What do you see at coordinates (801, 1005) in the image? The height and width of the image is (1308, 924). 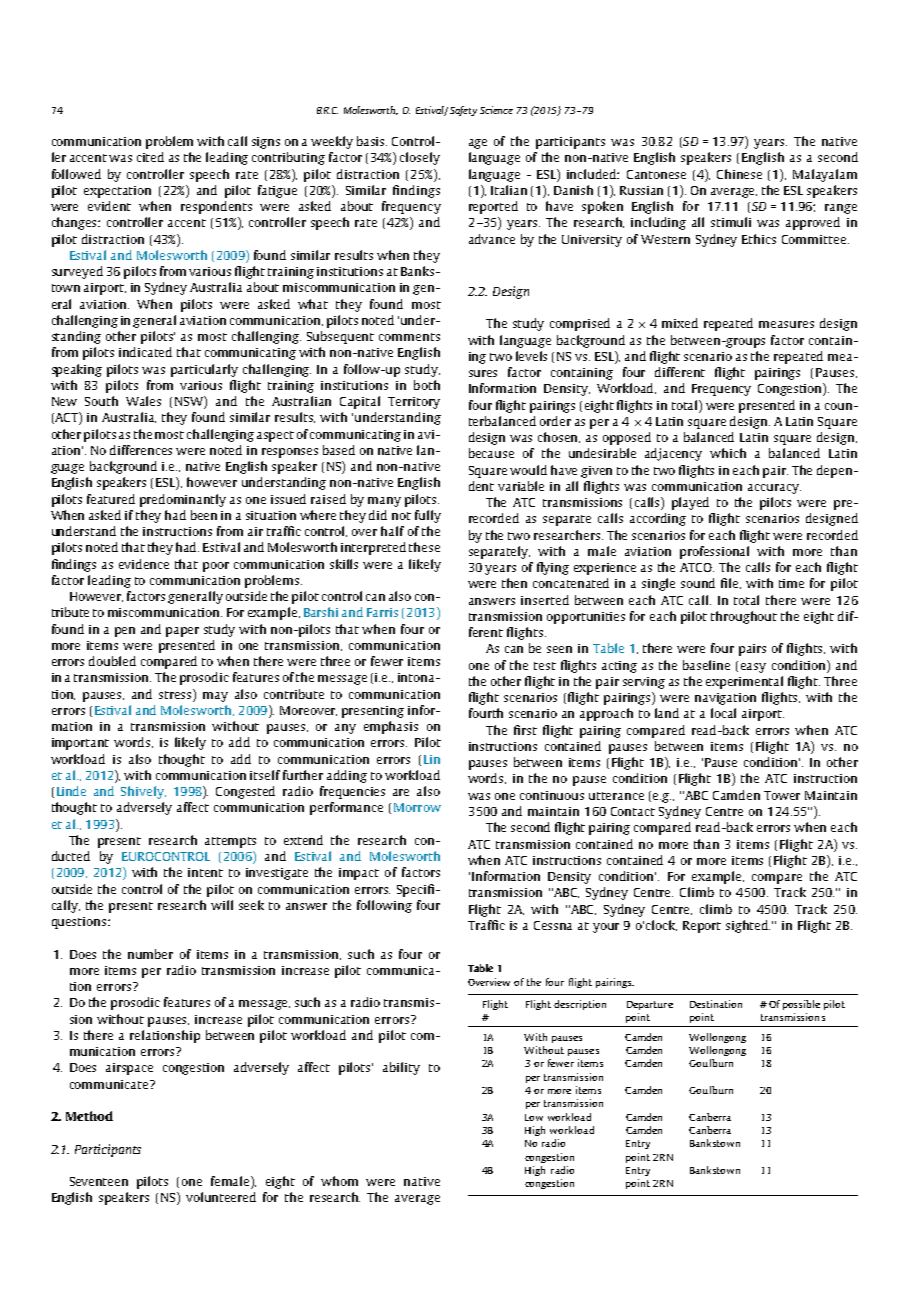 I see `possible` at bounding box center [801, 1005].
